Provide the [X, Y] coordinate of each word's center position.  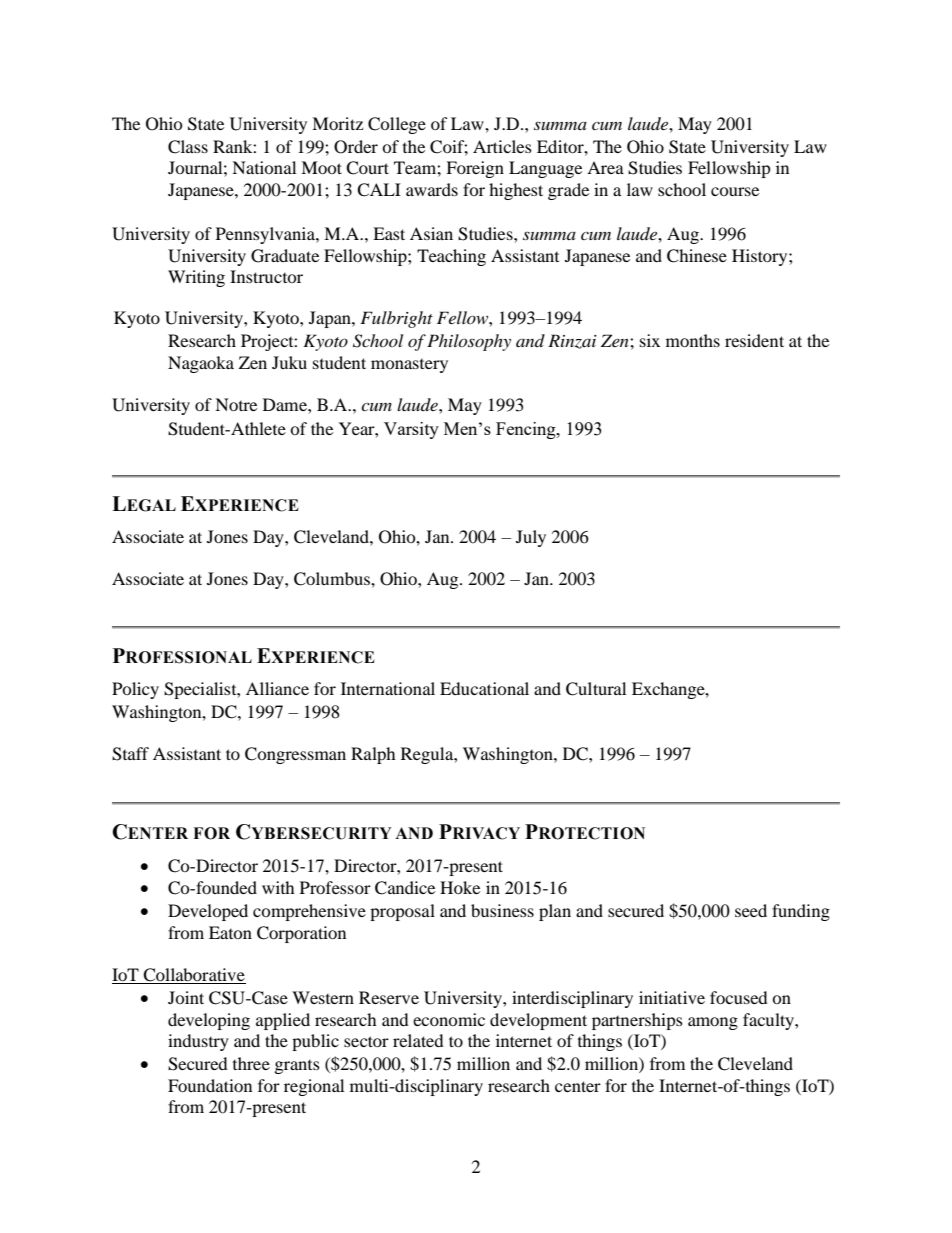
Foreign [475, 169]
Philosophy [469, 342]
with [278, 887]
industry [198, 1042]
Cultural [596, 689]
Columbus [333, 579]
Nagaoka [201, 364]
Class [188, 147]
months [693, 340]
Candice [405, 888]
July [531, 538]
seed [751, 910]
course [735, 191]
